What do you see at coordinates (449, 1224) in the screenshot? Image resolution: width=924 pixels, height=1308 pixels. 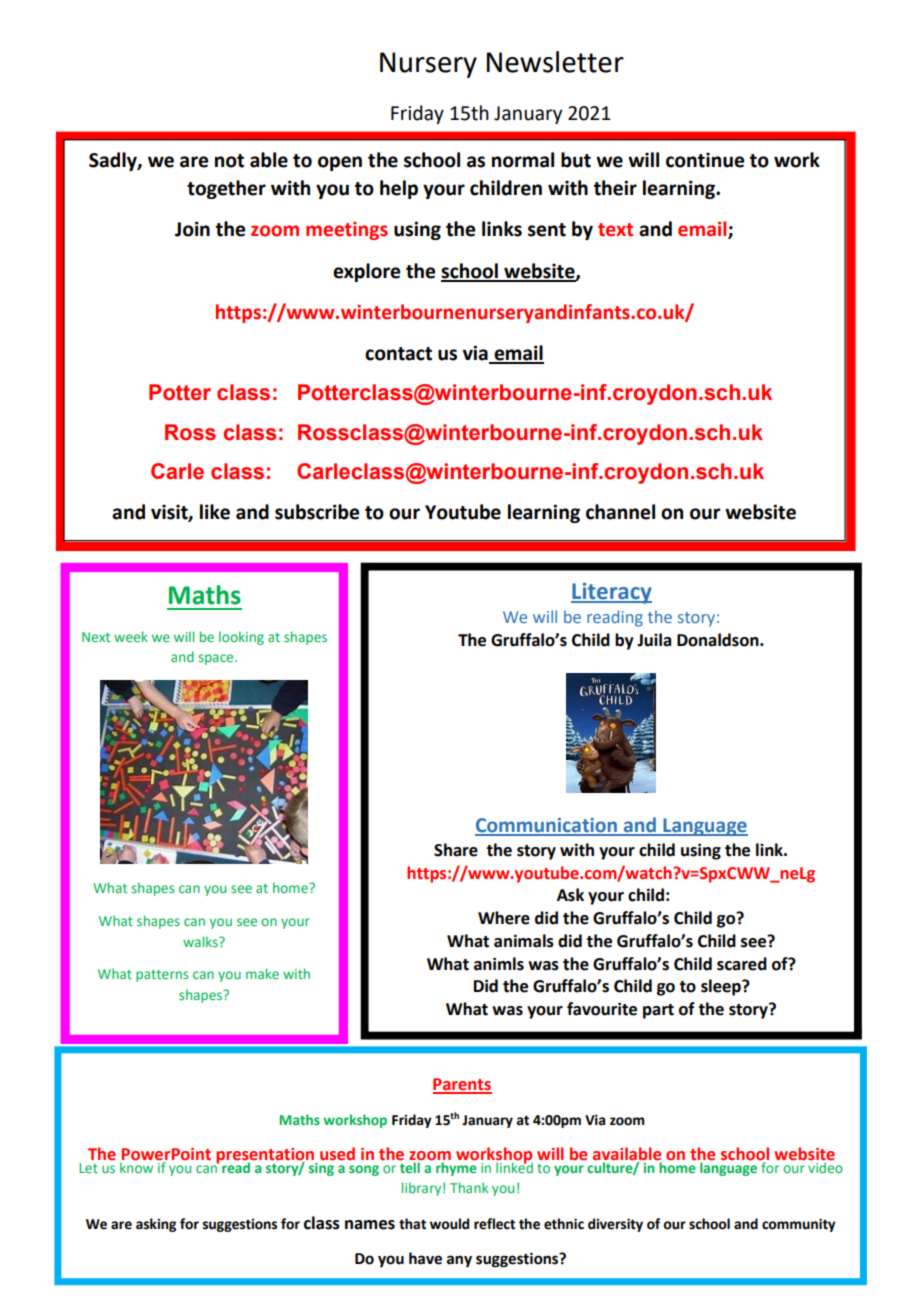 I see `would` at bounding box center [449, 1224].
